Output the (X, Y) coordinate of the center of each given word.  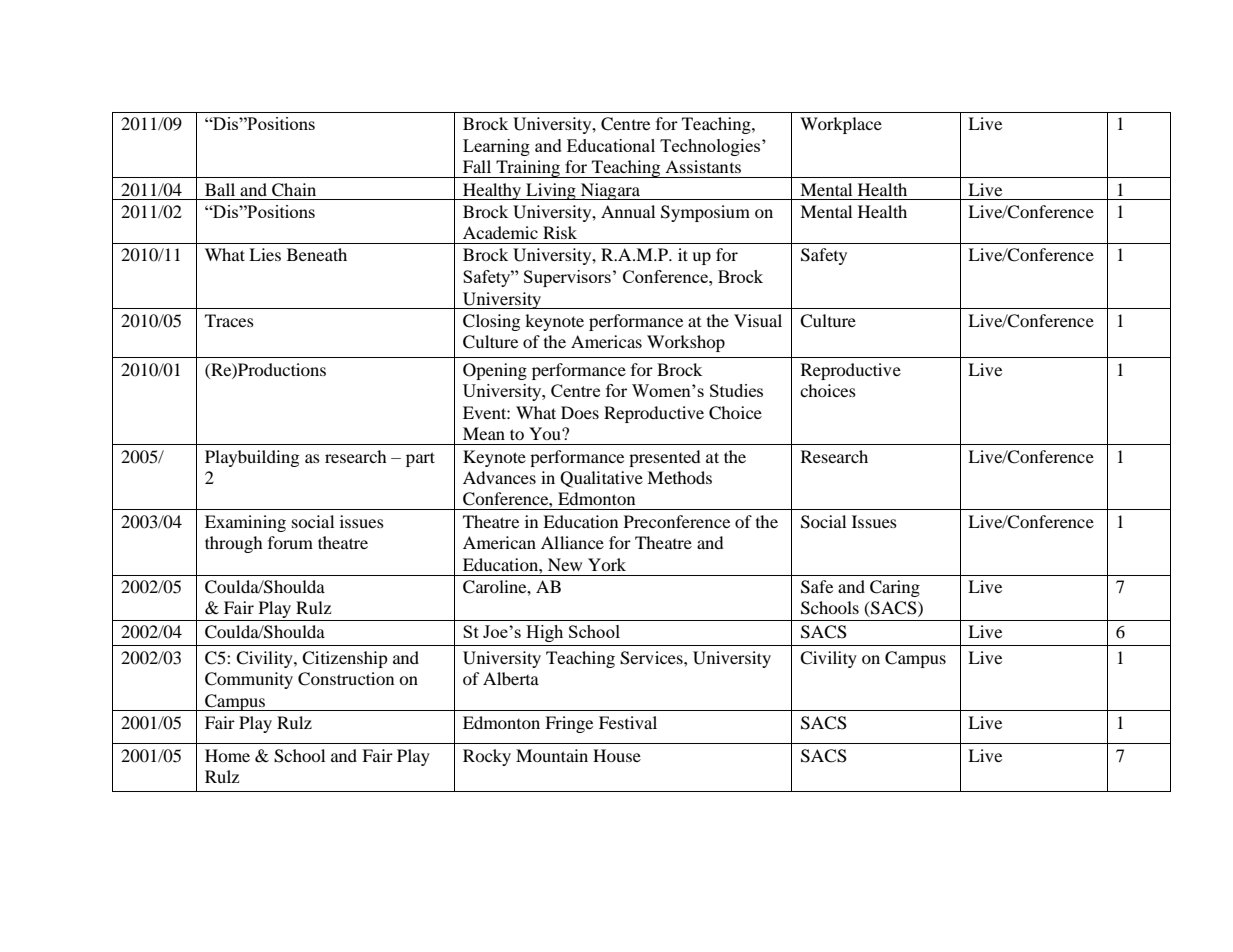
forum (290, 542)
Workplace (841, 125)
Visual (758, 320)
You (546, 433)
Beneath (317, 254)
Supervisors (567, 278)
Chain (294, 190)
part (420, 459)
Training (528, 169)
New (565, 564)
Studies (736, 390)
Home (227, 755)
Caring (895, 588)
